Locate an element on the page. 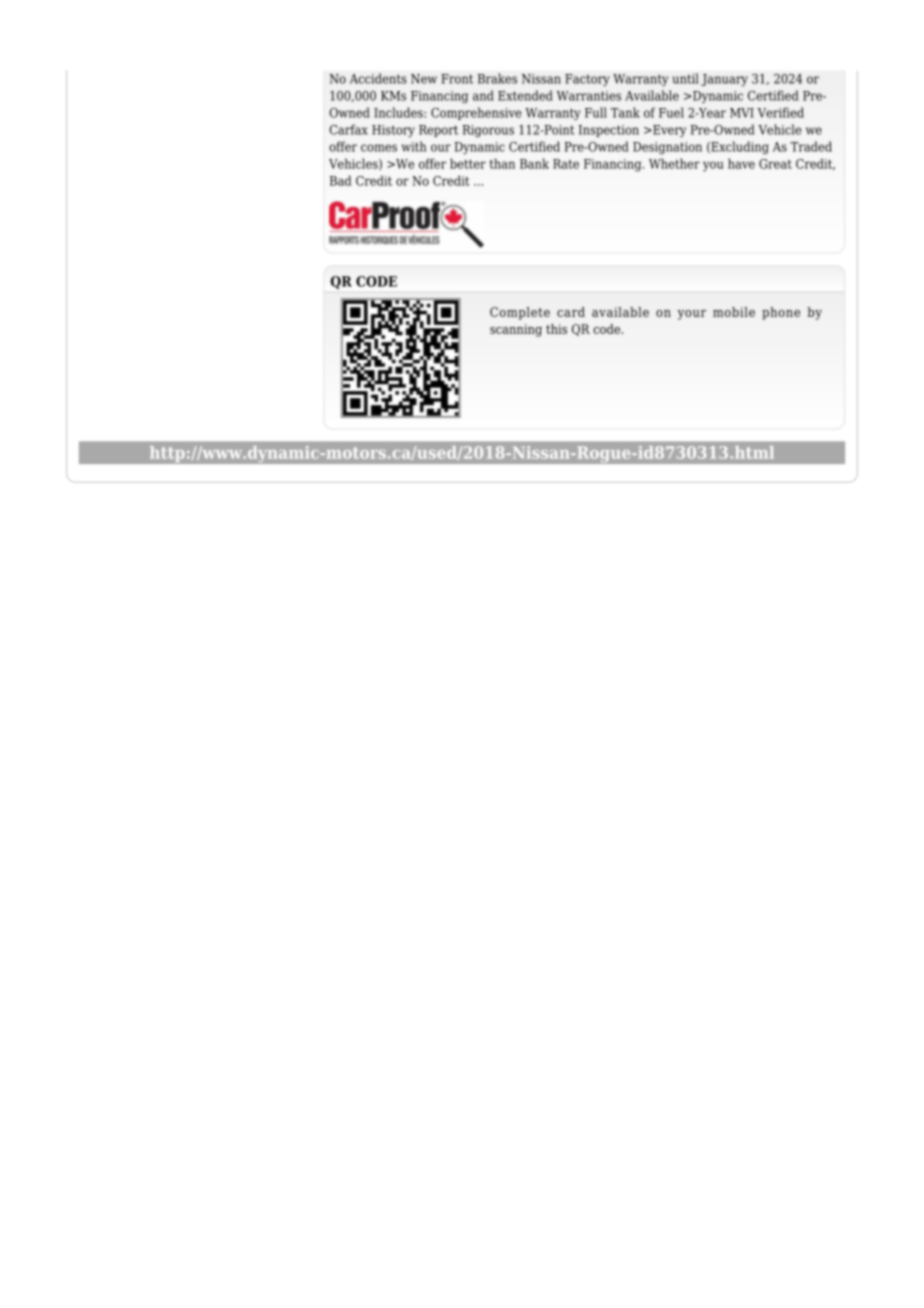  have is located at coordinates (741, 163).
